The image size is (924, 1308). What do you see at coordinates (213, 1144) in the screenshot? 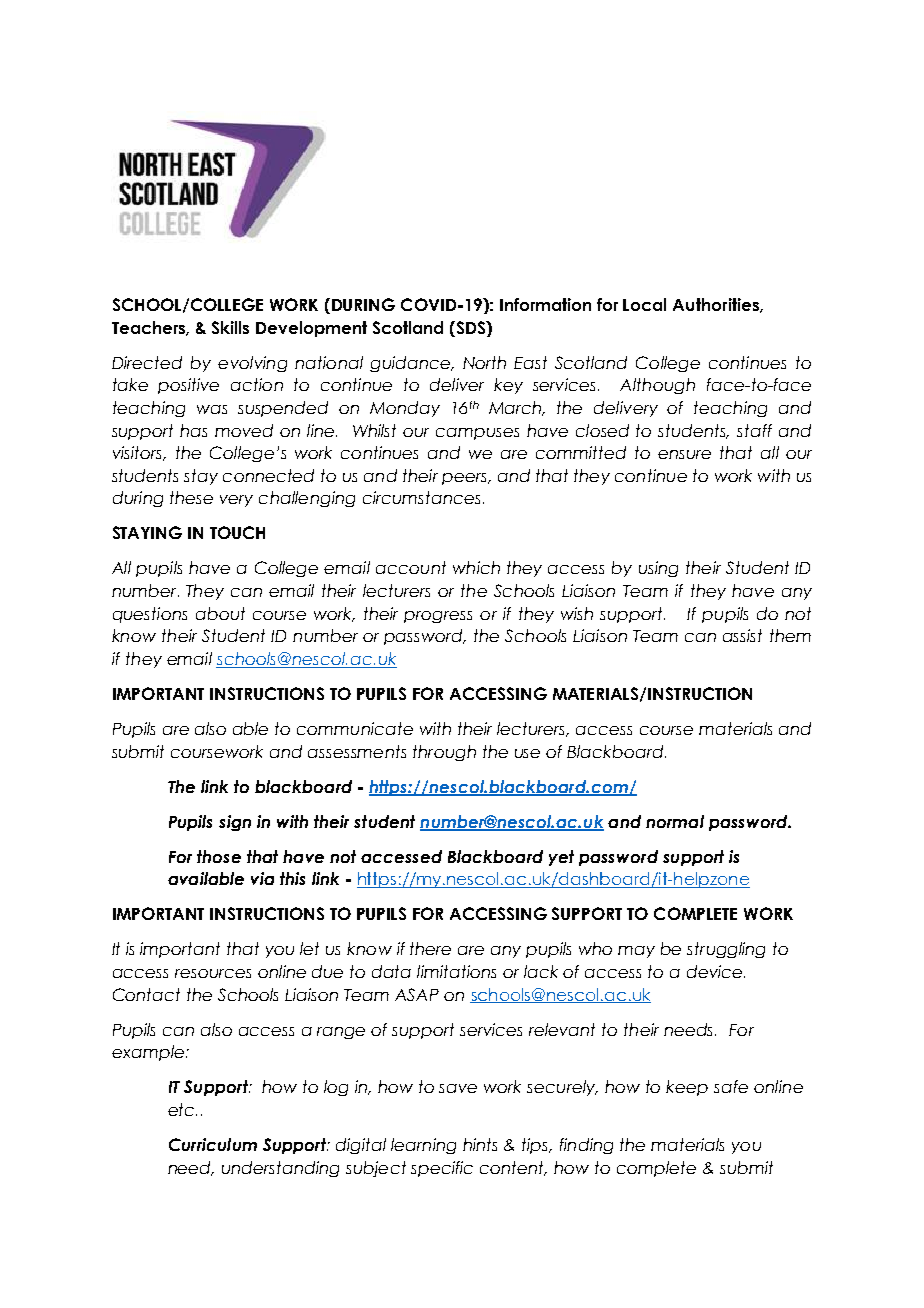
I see `Curriculum` at bounding box center [213, 1144].
